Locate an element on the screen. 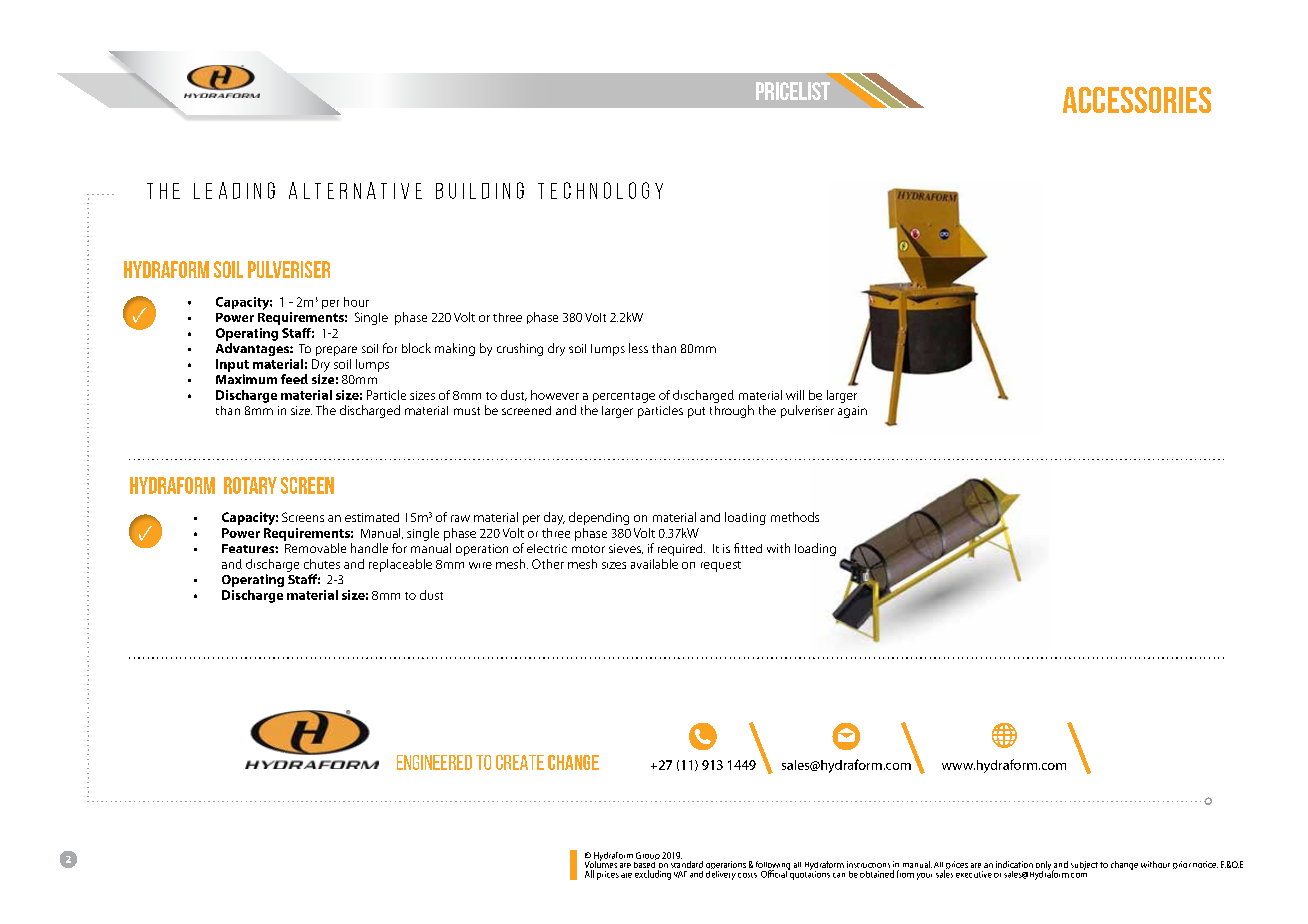  ENGINEERED is located at coordinates (434, 762).
